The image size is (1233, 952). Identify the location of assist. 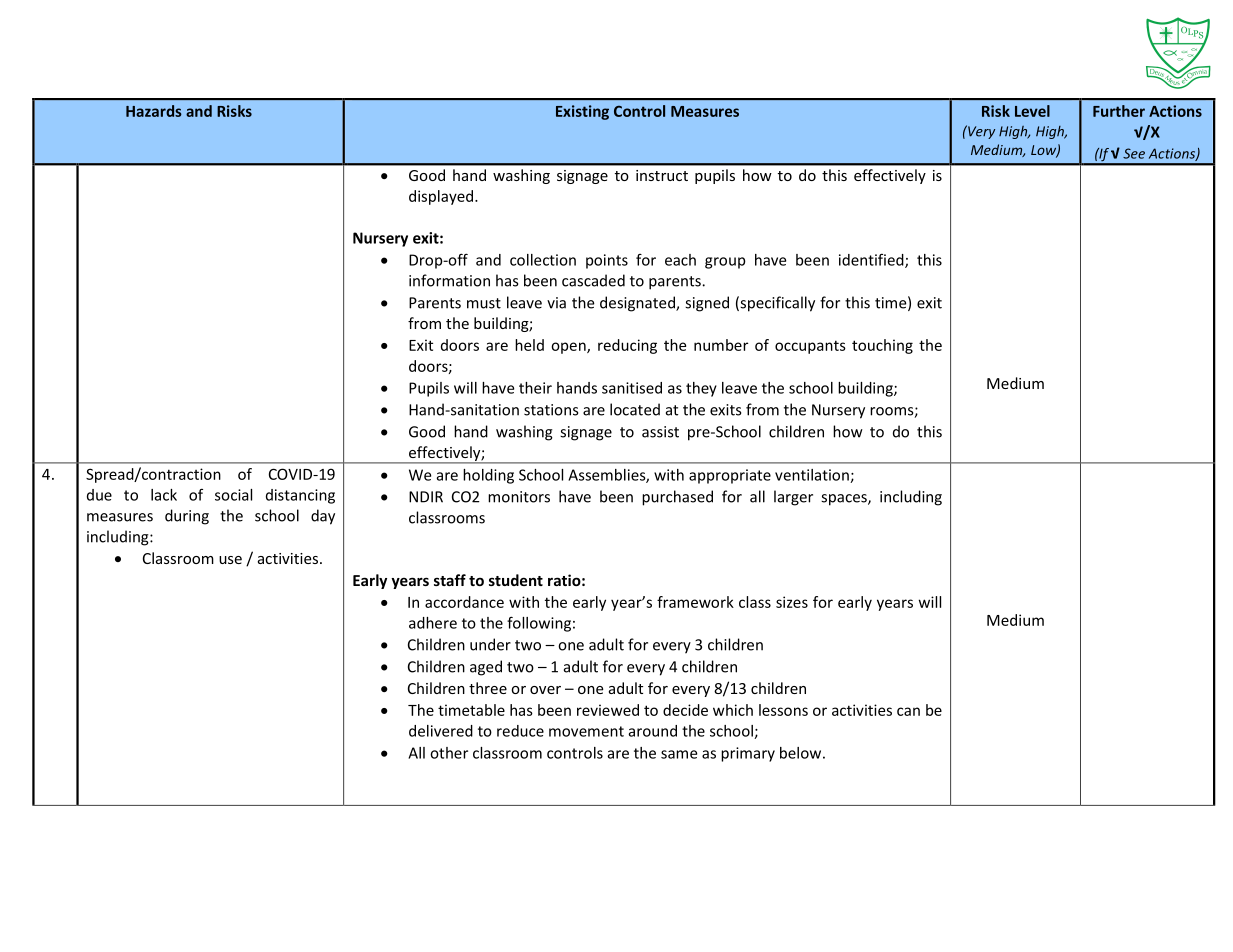
(660, 432).
